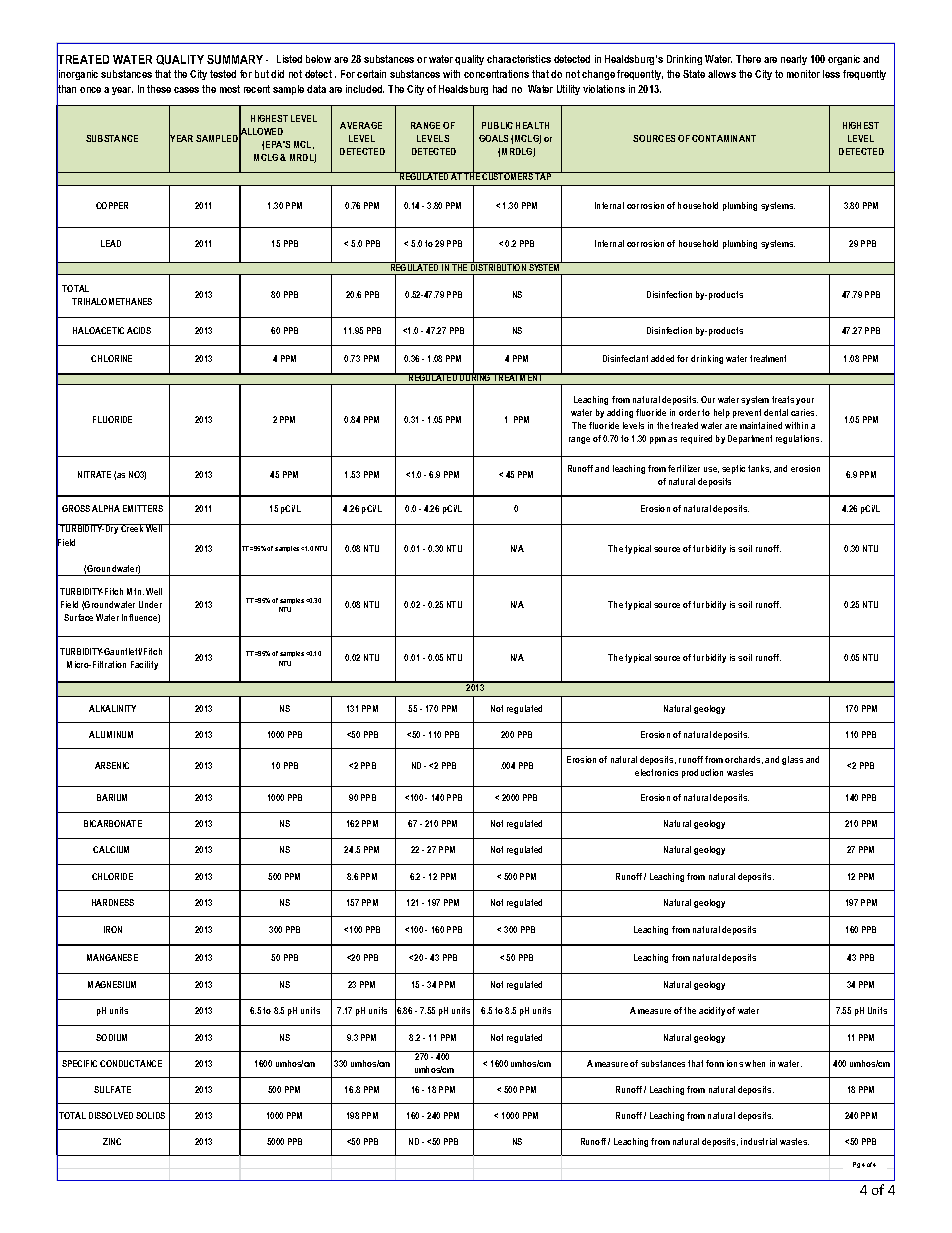 This image has height=1233, width=952. Describe the element at coordinates (500, 89) in the image. I see `had` at that location.
